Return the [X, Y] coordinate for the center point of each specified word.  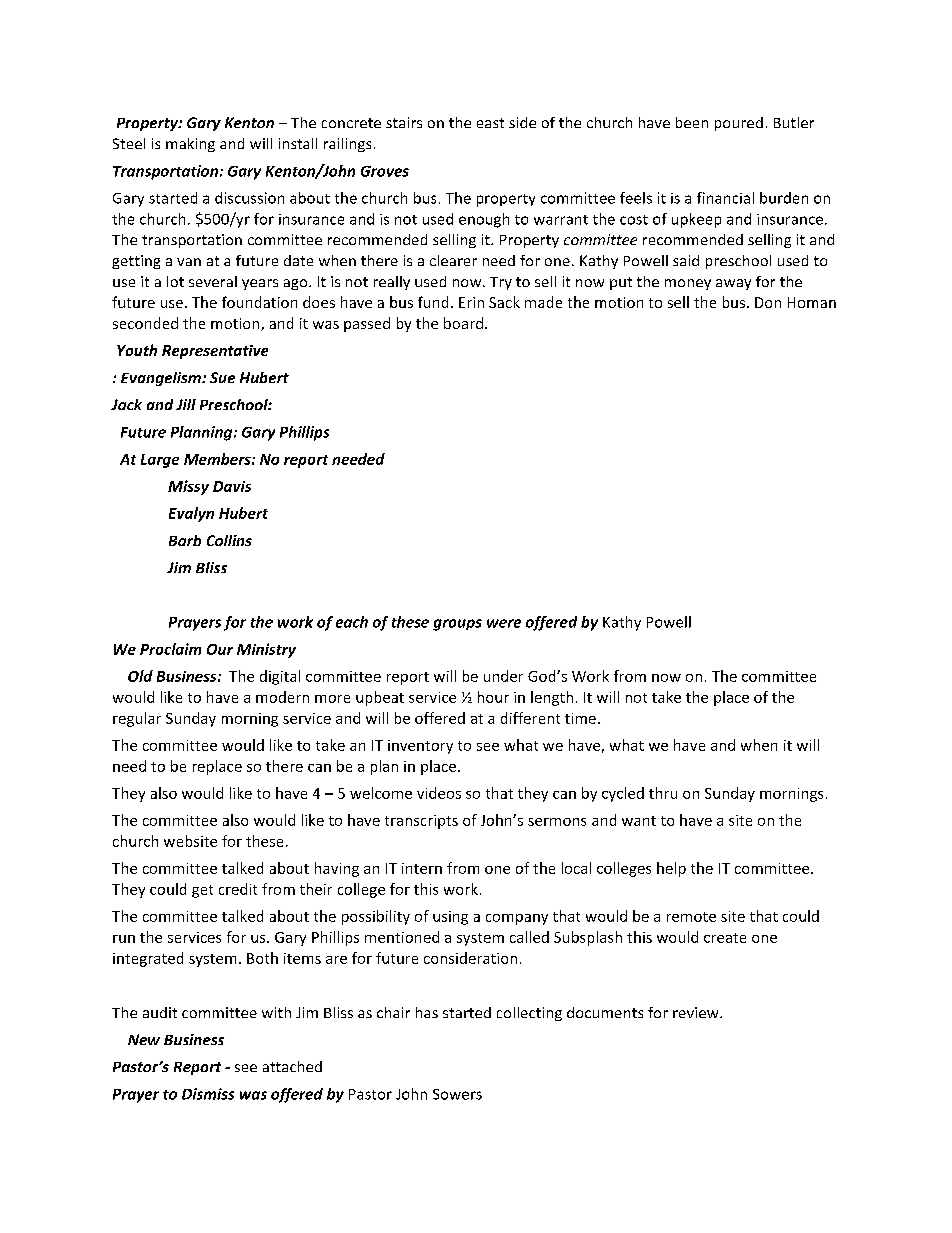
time [580, 718]
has [427, 1012]
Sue [222, 377]
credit [238, 889]
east [490, 123]
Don [768, 302]
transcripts [421, 822]
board [463, 323]
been [692, 122]
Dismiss [208, 1094]
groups [457, 625]
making [190, 145]
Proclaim [170, 649]
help [671, 869]
